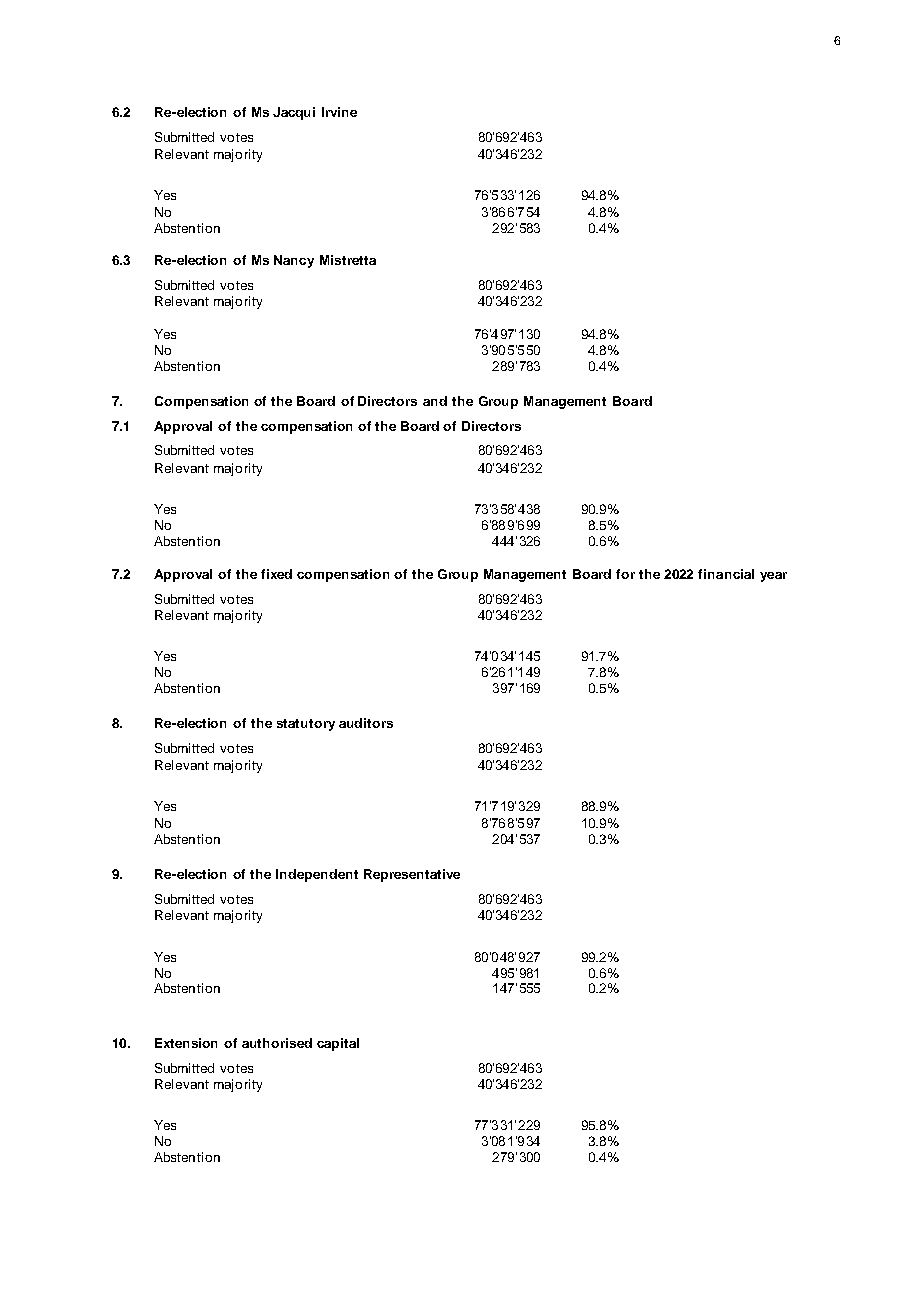  Describe the element at coordinates (294, 113) in the document. I see `Jacqui` at that location.
